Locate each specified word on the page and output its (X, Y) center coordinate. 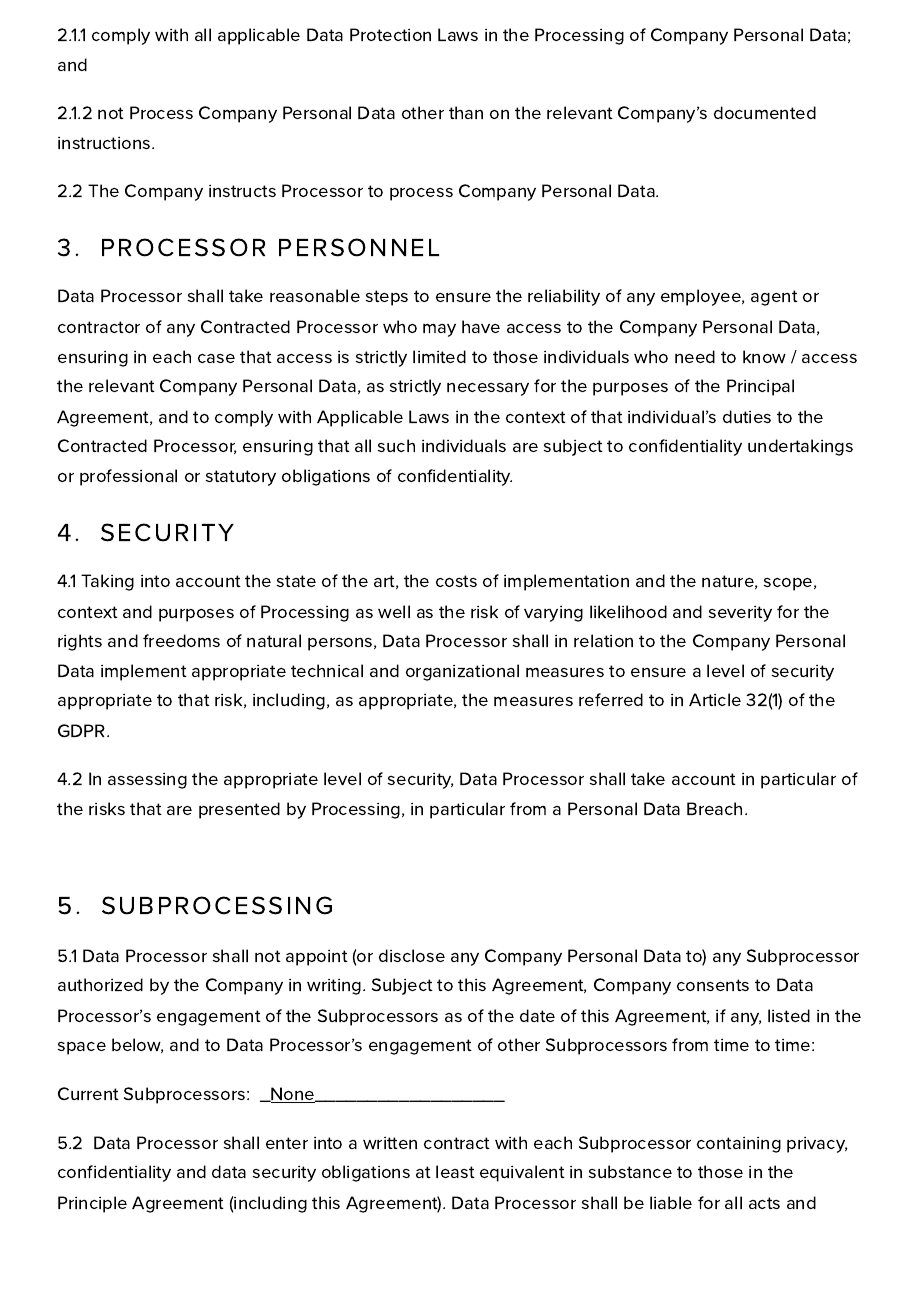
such (396, 445)
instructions (105, 143)
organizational (462, 672)
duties (747, 416)
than (466, 112)
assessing (147, 781)
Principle (92, 1204)
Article (715, 699)
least (455, 1171)
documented (765, 112)
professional (128, 477)
